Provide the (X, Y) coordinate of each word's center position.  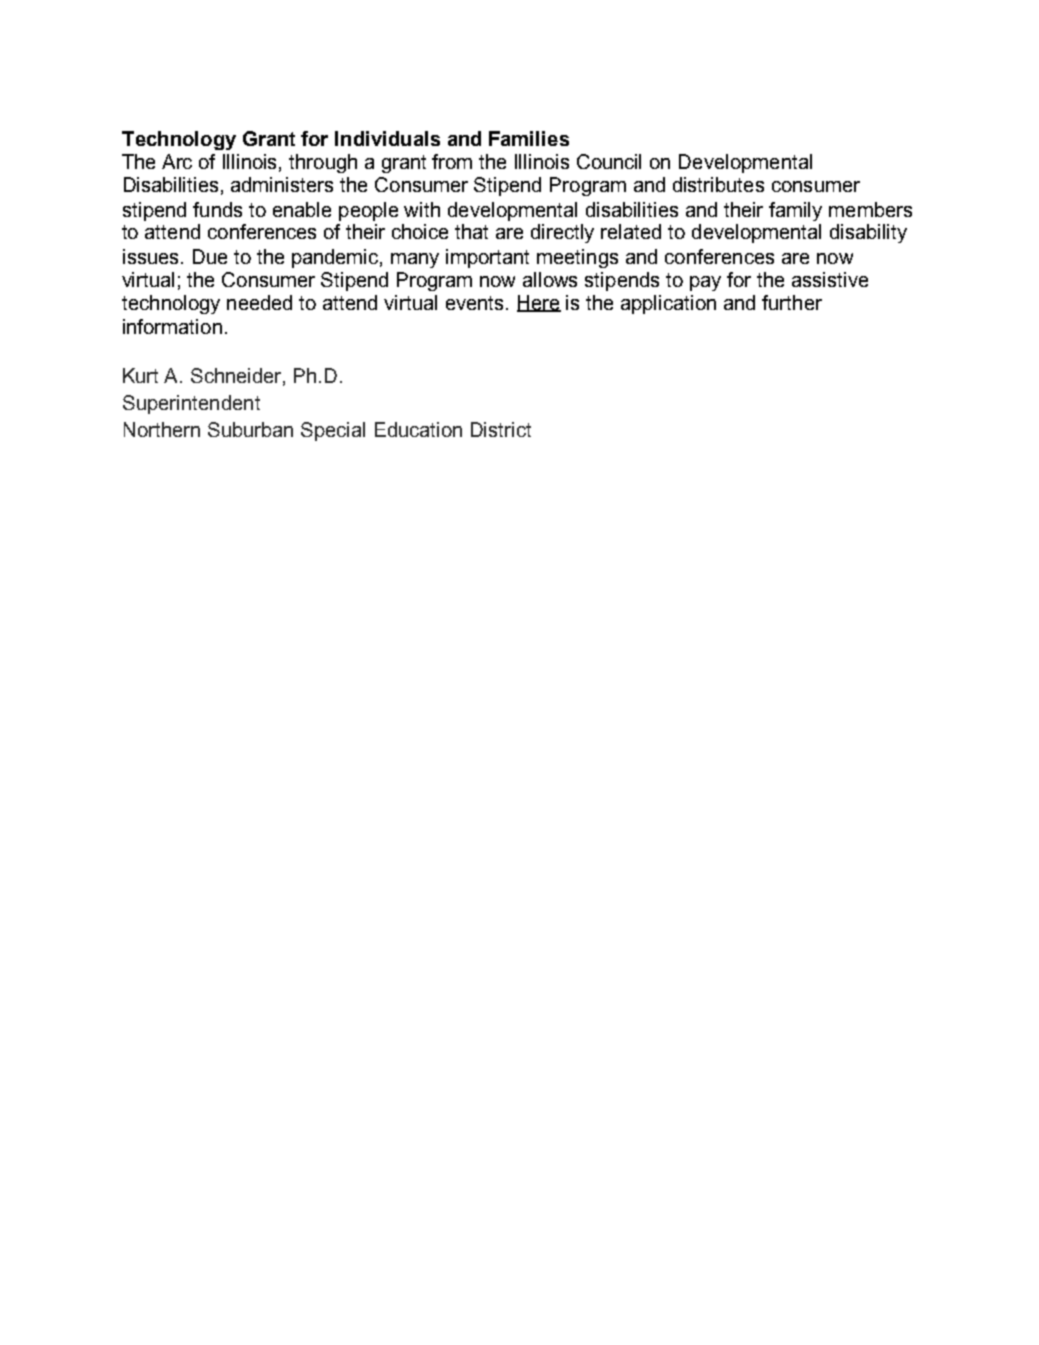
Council (609, 161)
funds (217, 209)
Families (529, 138)
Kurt (140, 375)
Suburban (250, 429)
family (795, 211)
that (471, 231)
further (792, 302)
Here (539, 303)
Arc (177, 161)
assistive (830, 279)
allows (550, 279)
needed (259, 302)
